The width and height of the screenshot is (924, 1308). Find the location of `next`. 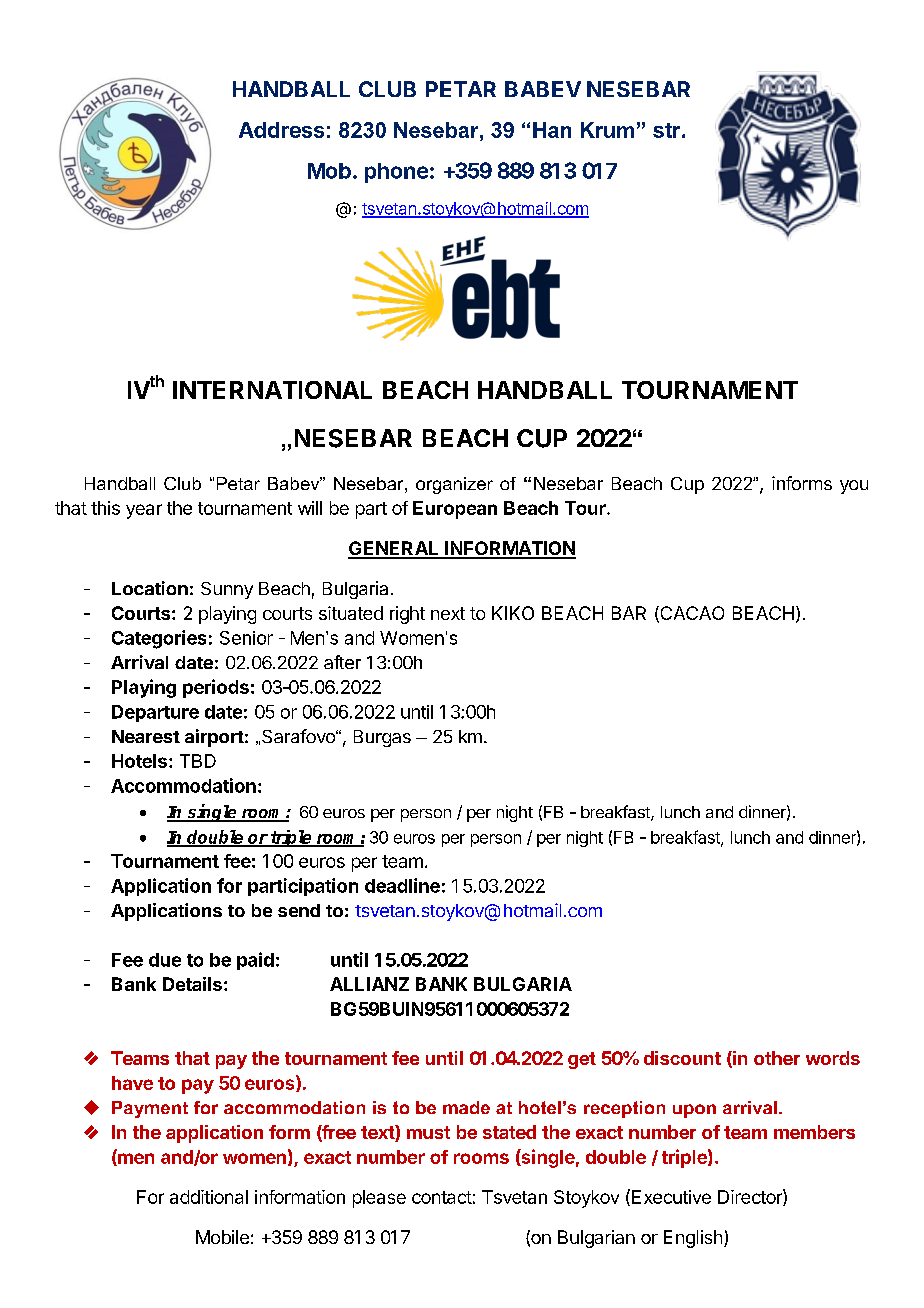

next is located at coordinates (448, 613).
